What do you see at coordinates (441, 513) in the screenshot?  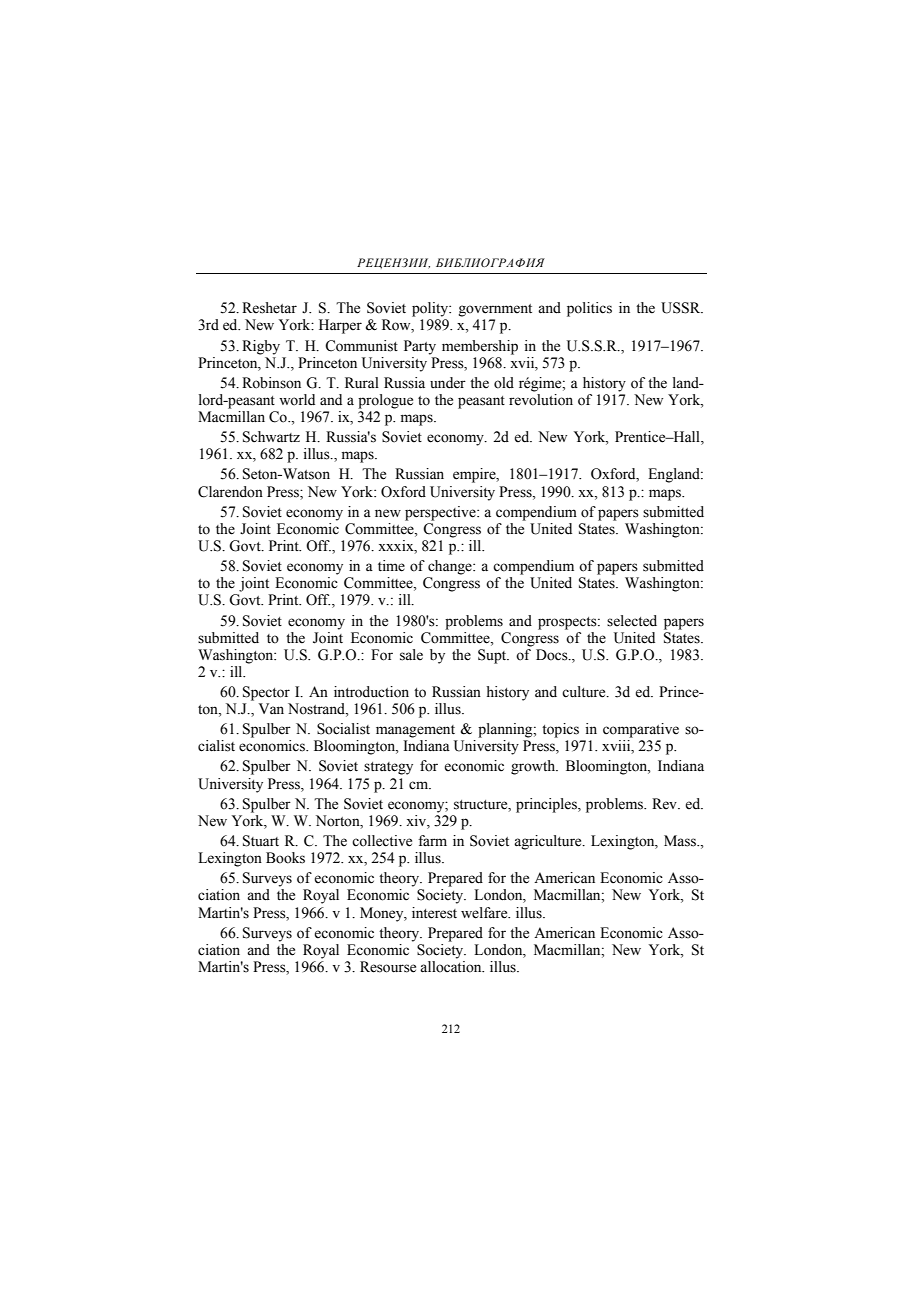 I see `perspective` at bounding box center [441, 513].
